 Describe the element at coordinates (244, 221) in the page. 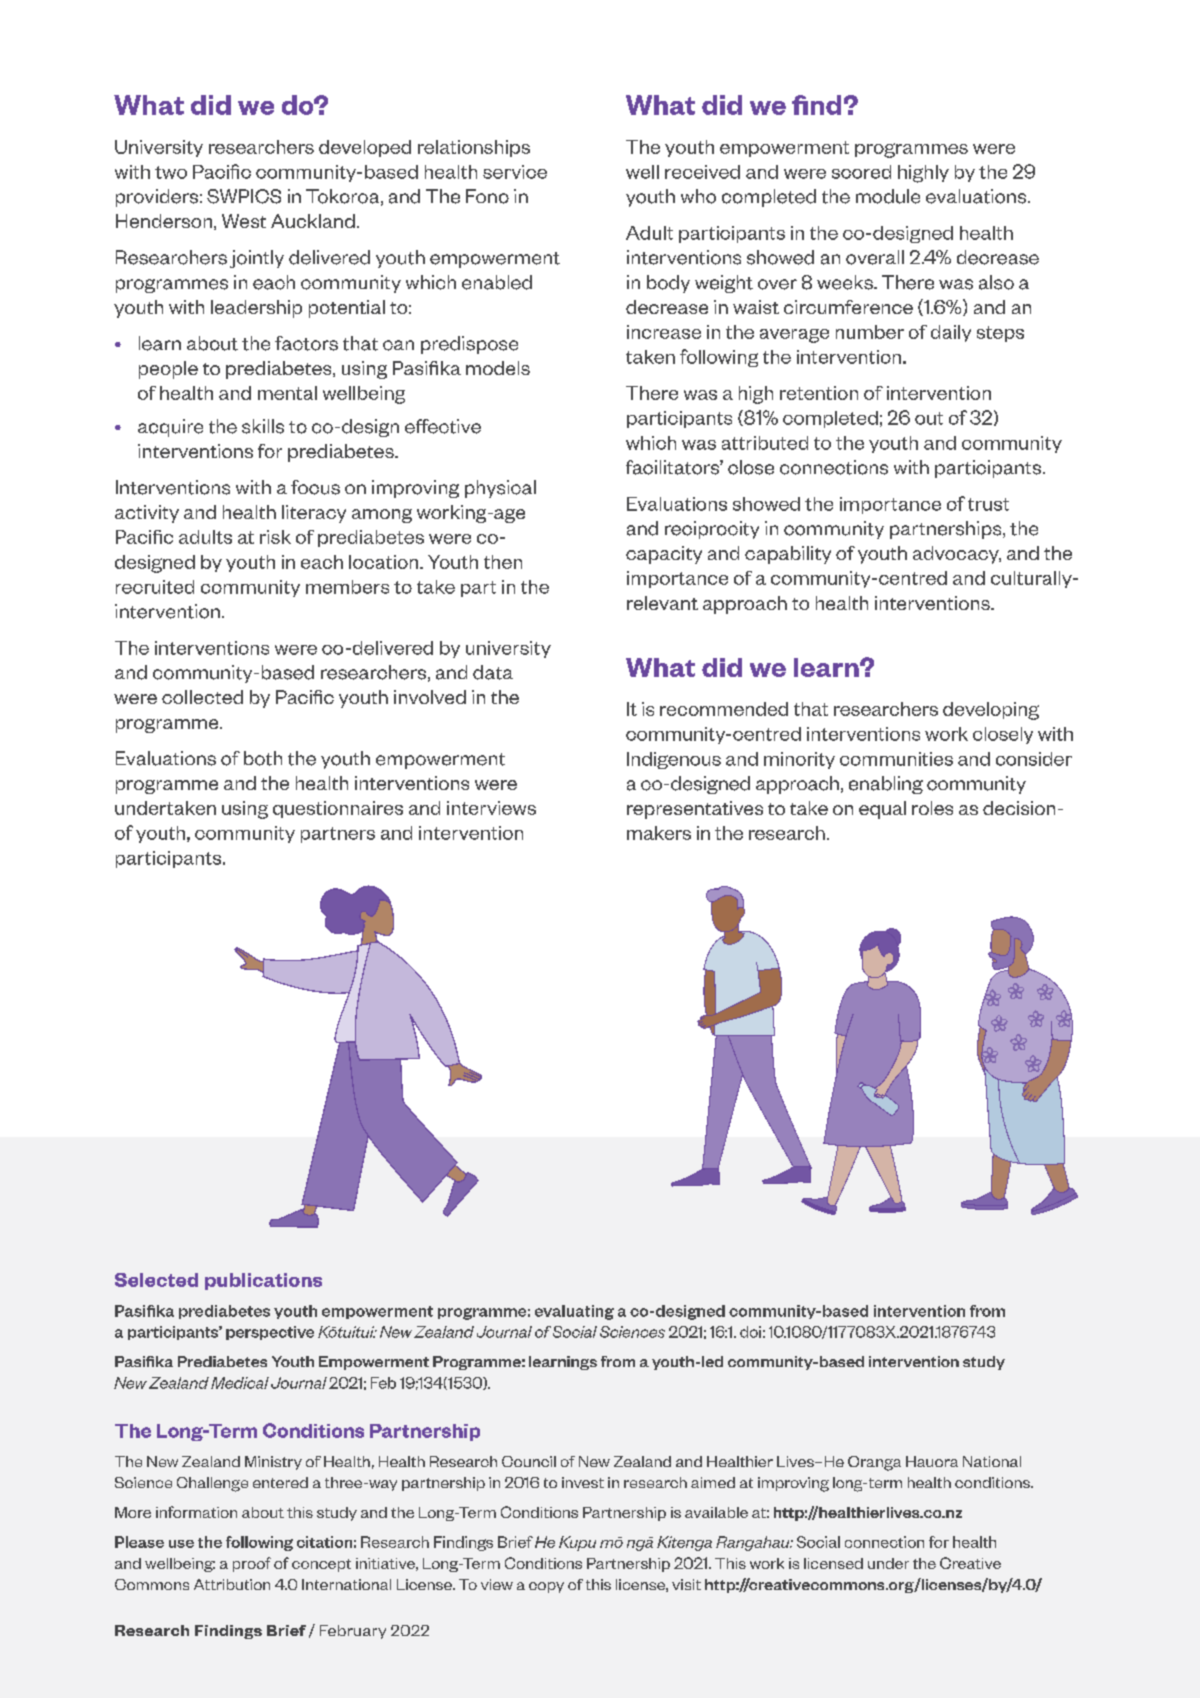

I see `West` at that location.
